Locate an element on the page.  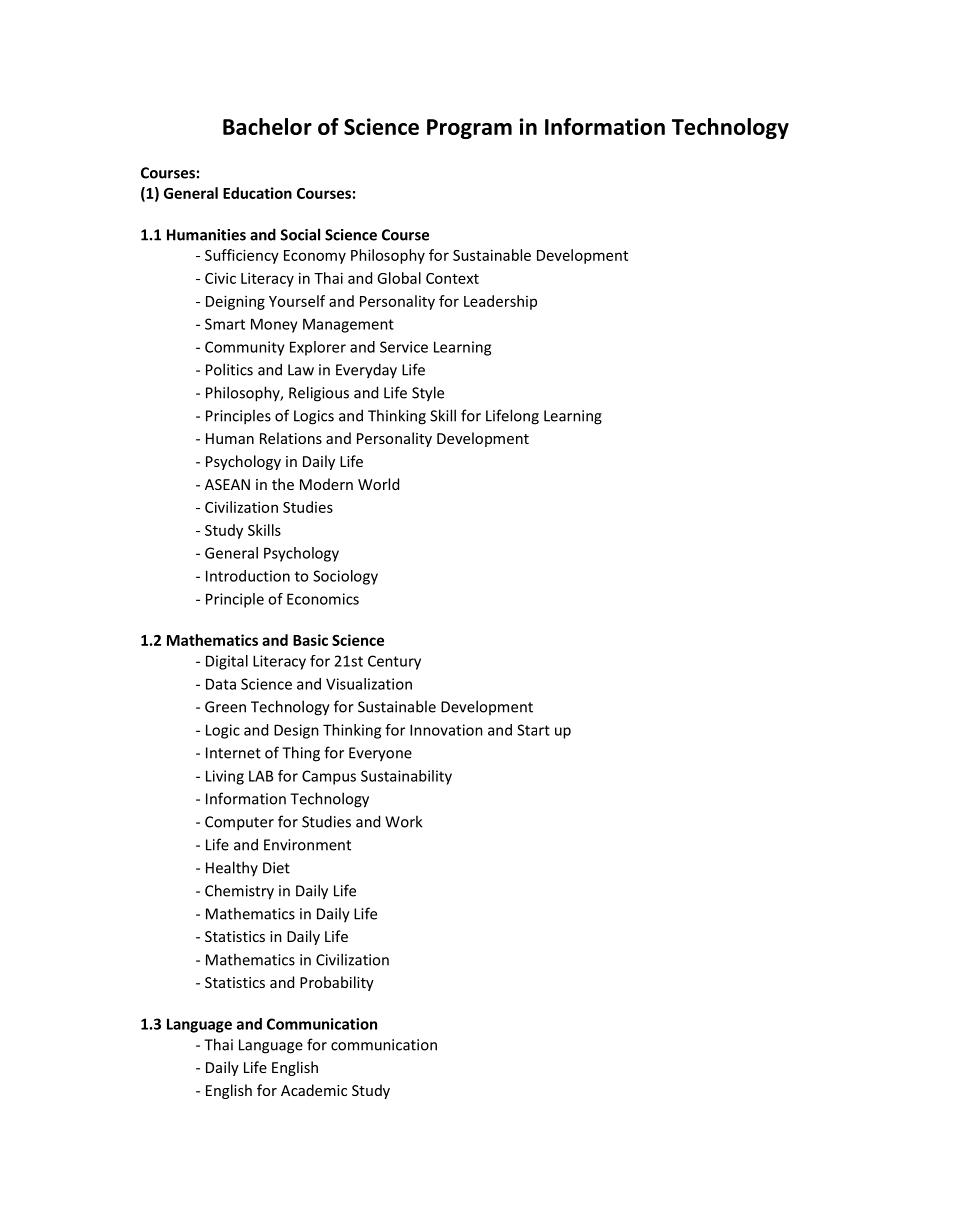
Introduction is located at coordinates (248, 576).
